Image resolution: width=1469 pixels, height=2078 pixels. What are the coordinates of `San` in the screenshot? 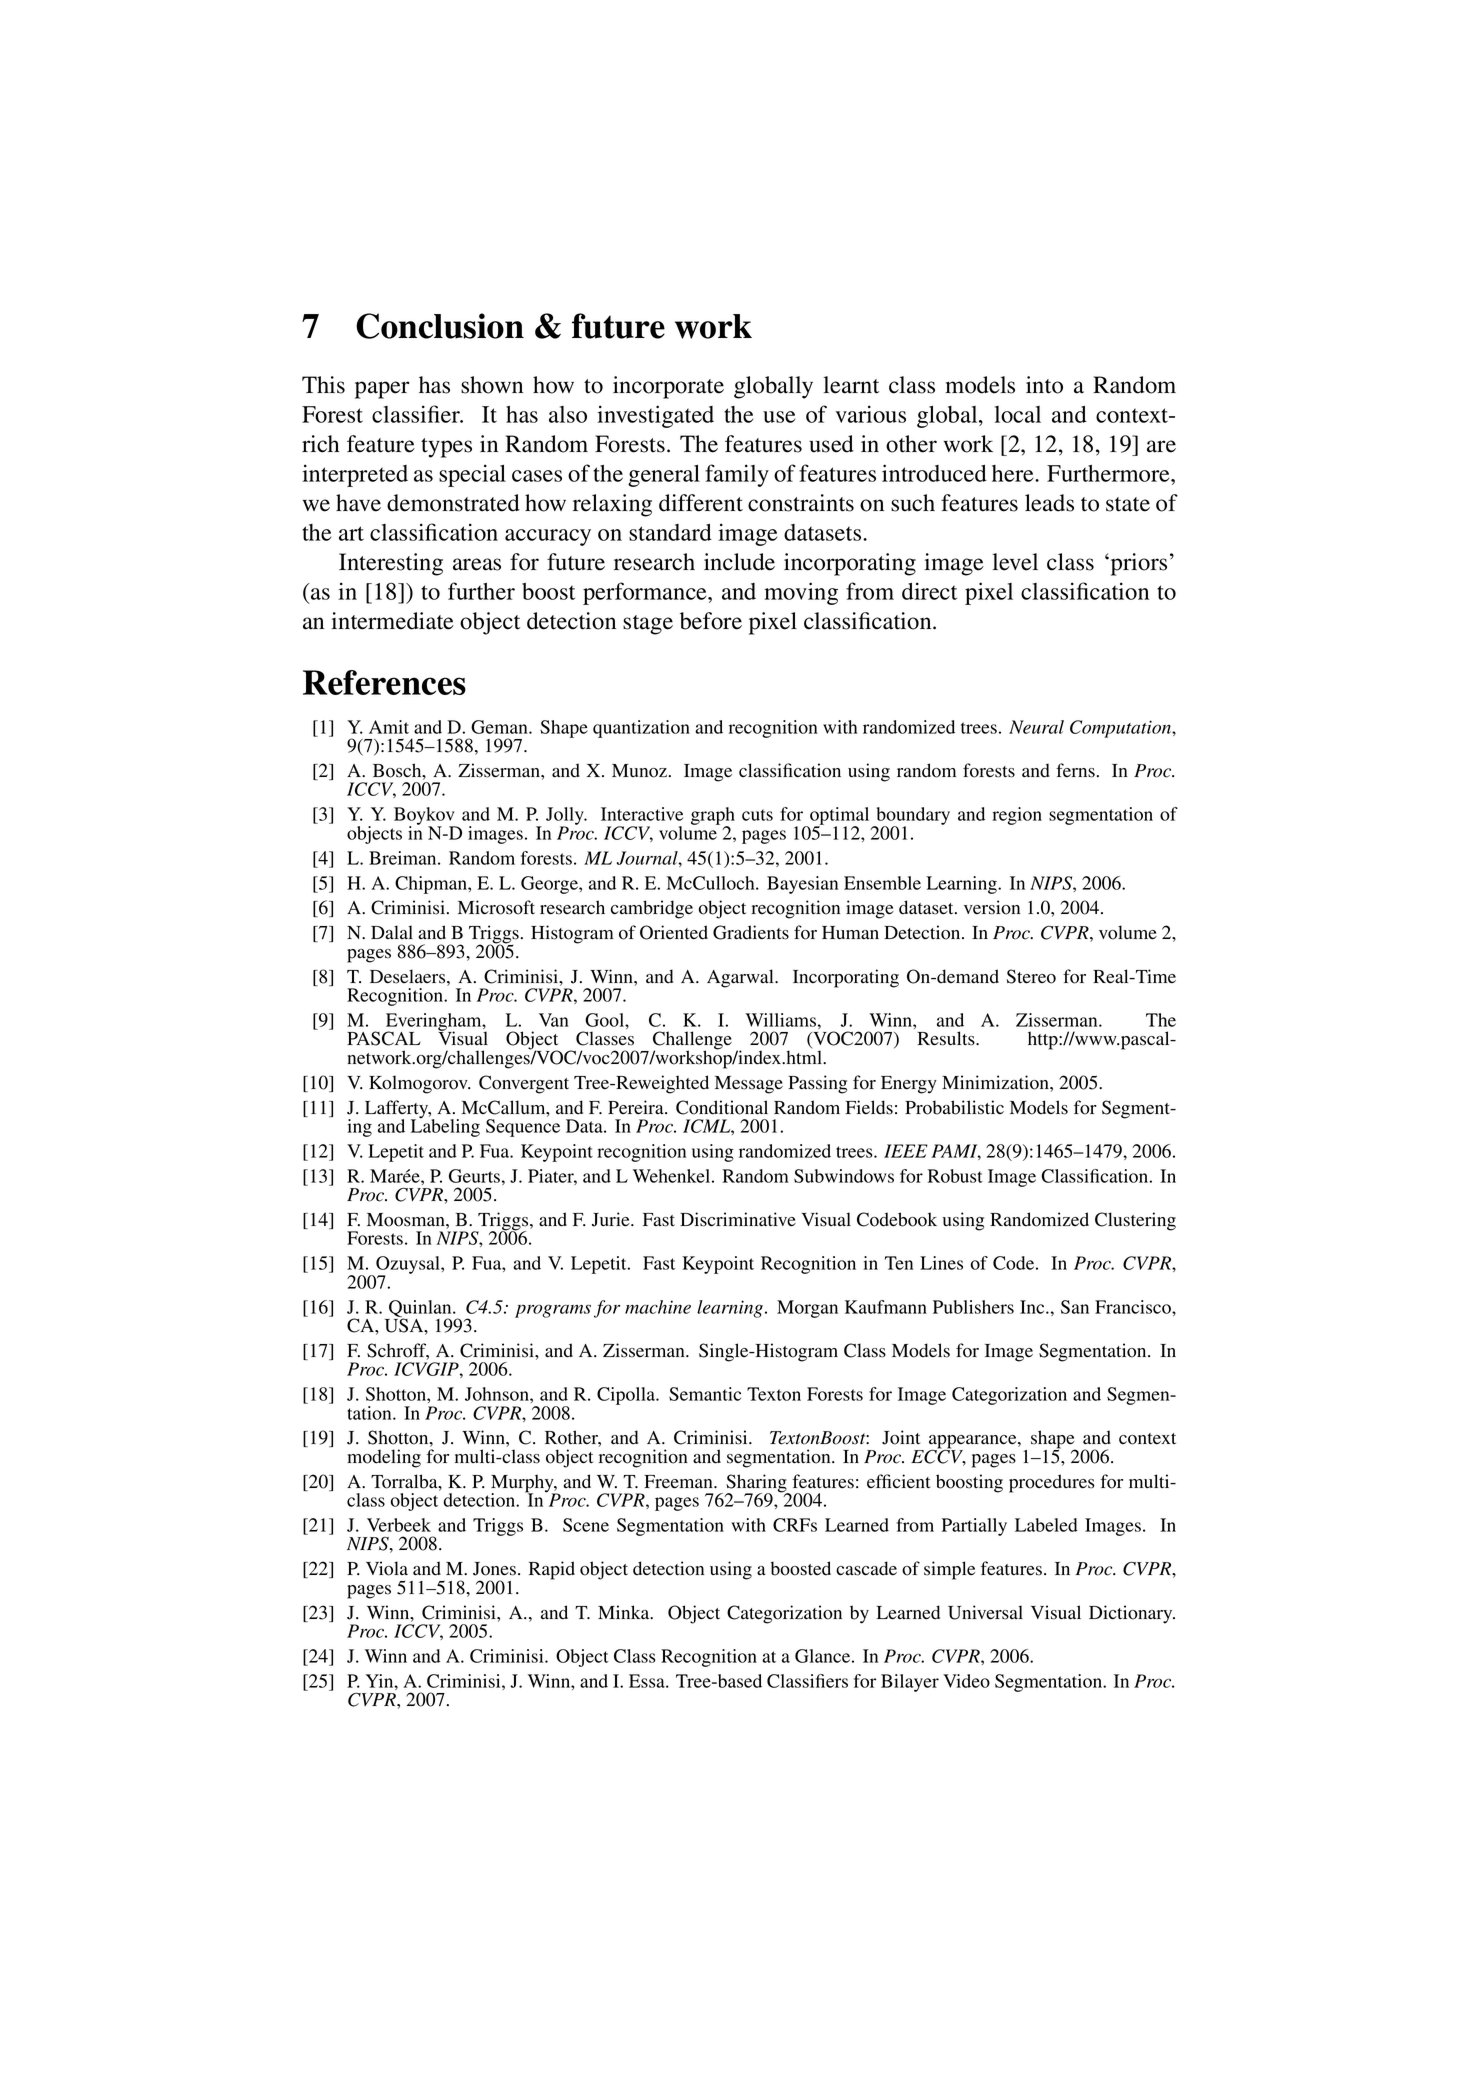 It's located at (1075, 1307).
